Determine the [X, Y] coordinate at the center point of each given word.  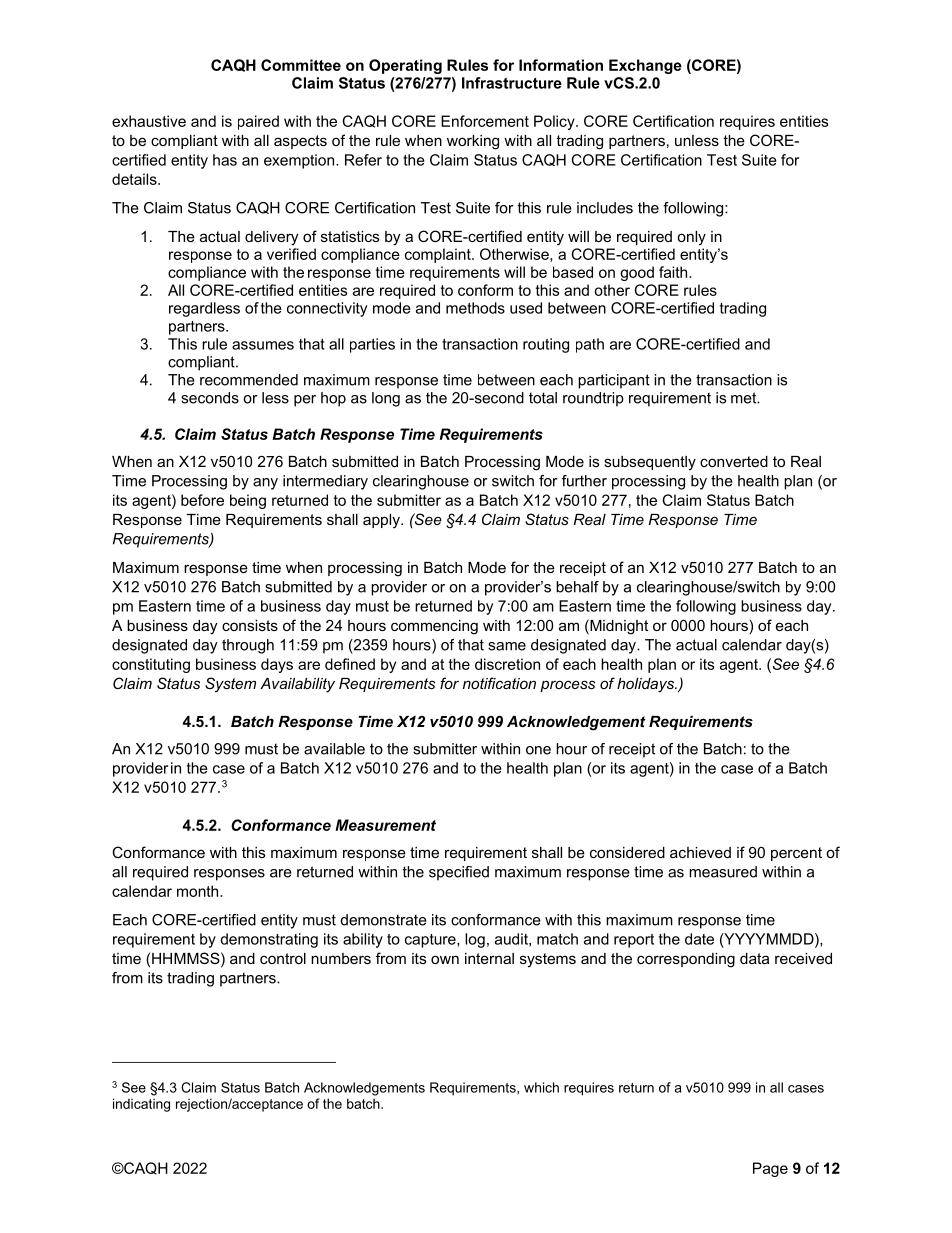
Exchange [645, 66]
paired [258, 122]
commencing [434, 627]
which [541, 1087]
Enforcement [485, 121]
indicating [141, 1105]
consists [250, 625]
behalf [577, 587]
